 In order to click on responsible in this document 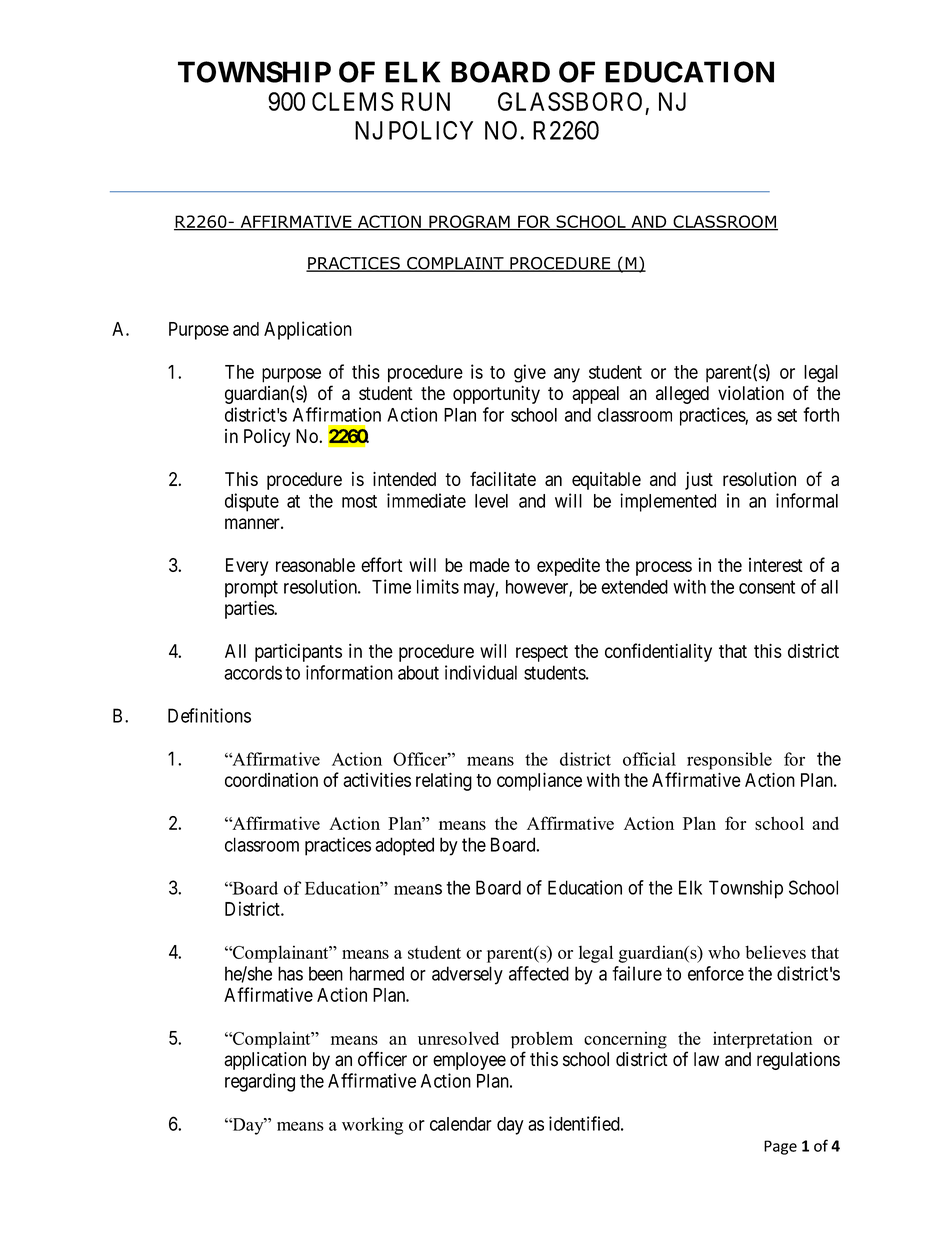, I will do `click(729, 761)`.
